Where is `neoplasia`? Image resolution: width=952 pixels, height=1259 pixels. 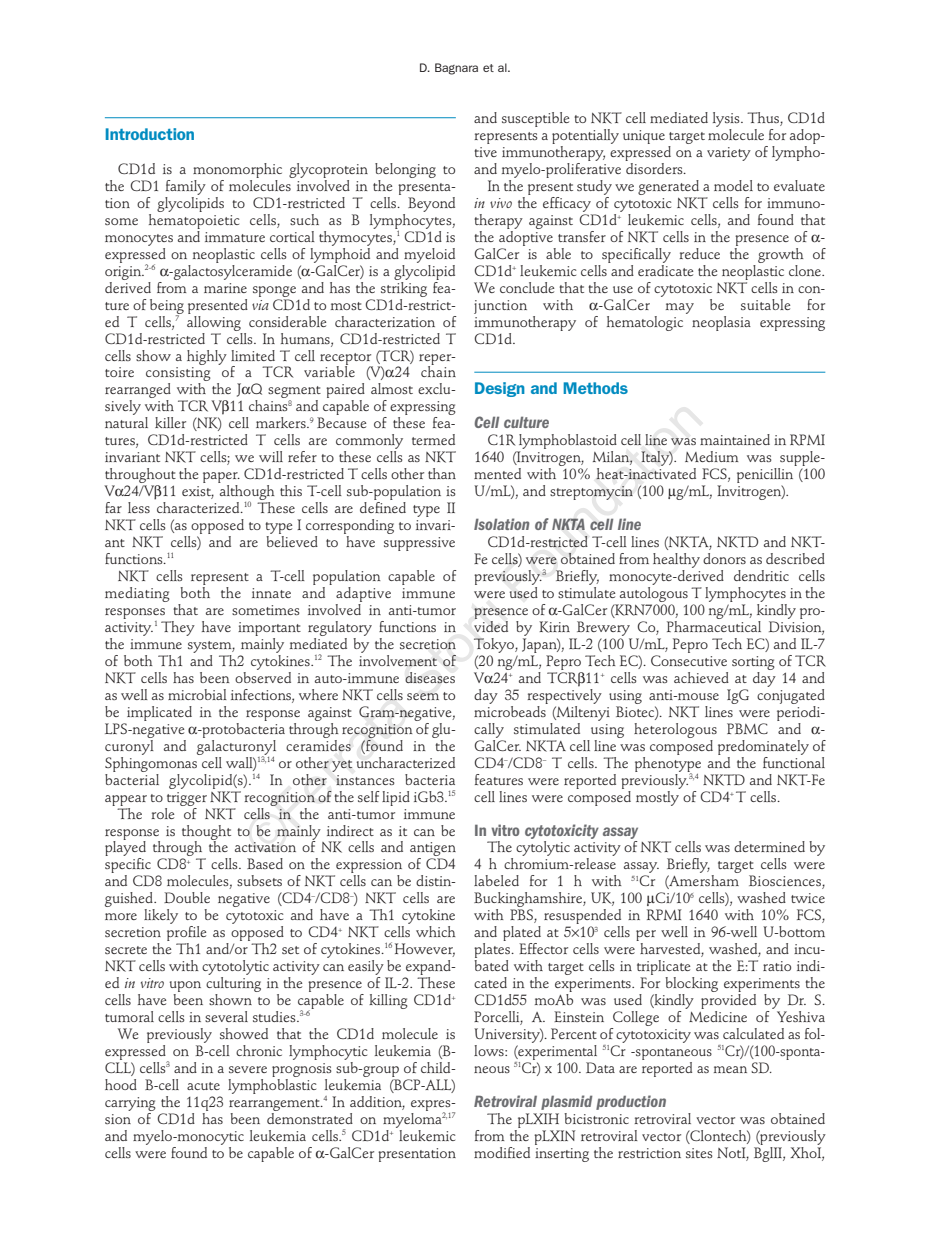 neoplasia is located at coordinates (721, 323).
